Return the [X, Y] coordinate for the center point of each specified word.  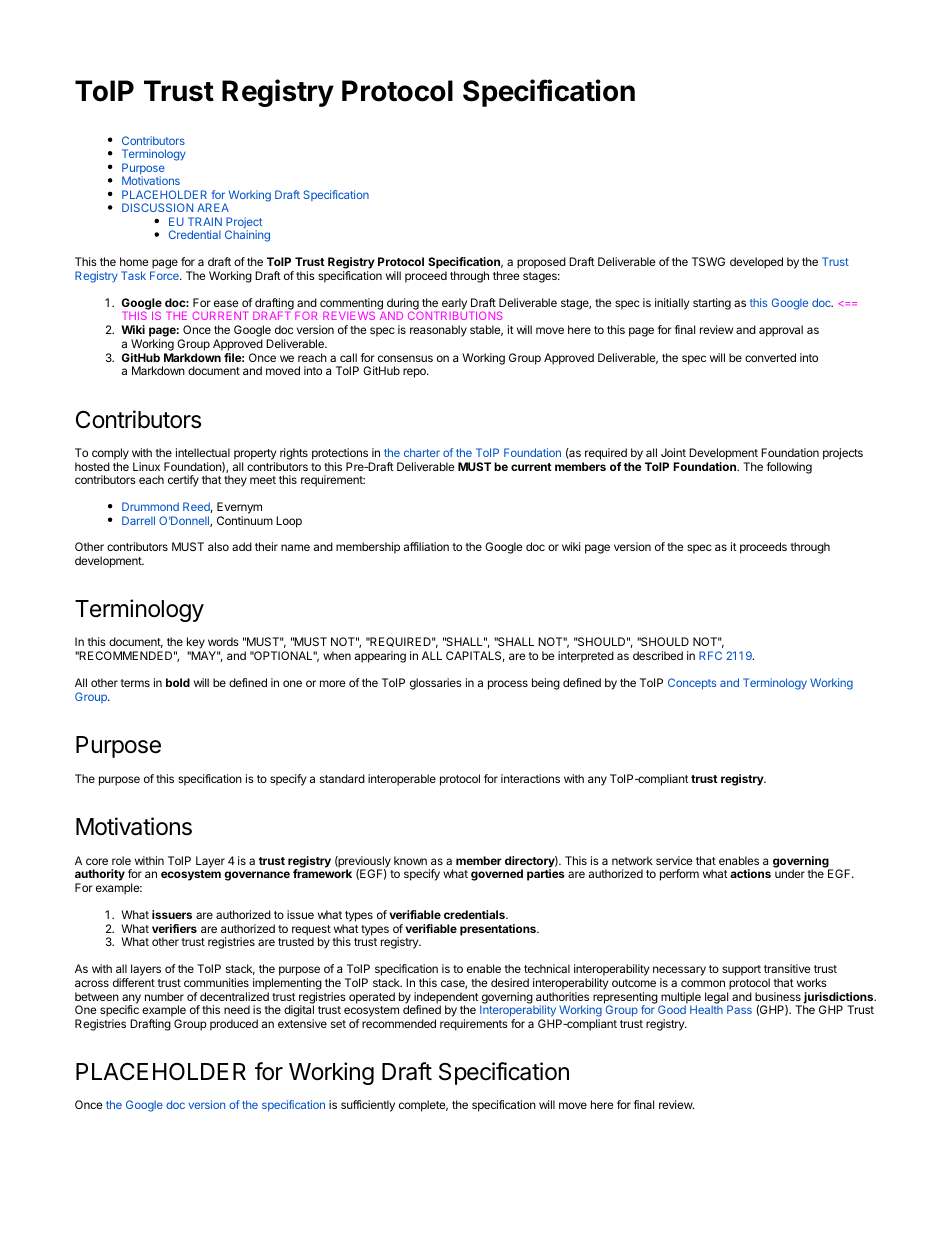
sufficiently [368, 1106]
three [506, 275]
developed [756, 263]
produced [234, 1025]
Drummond [150, 506]
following [789, 468]
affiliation [426, 546]
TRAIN [205, 221]
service [674, 860]
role [121, 860]
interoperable [402, 780]
